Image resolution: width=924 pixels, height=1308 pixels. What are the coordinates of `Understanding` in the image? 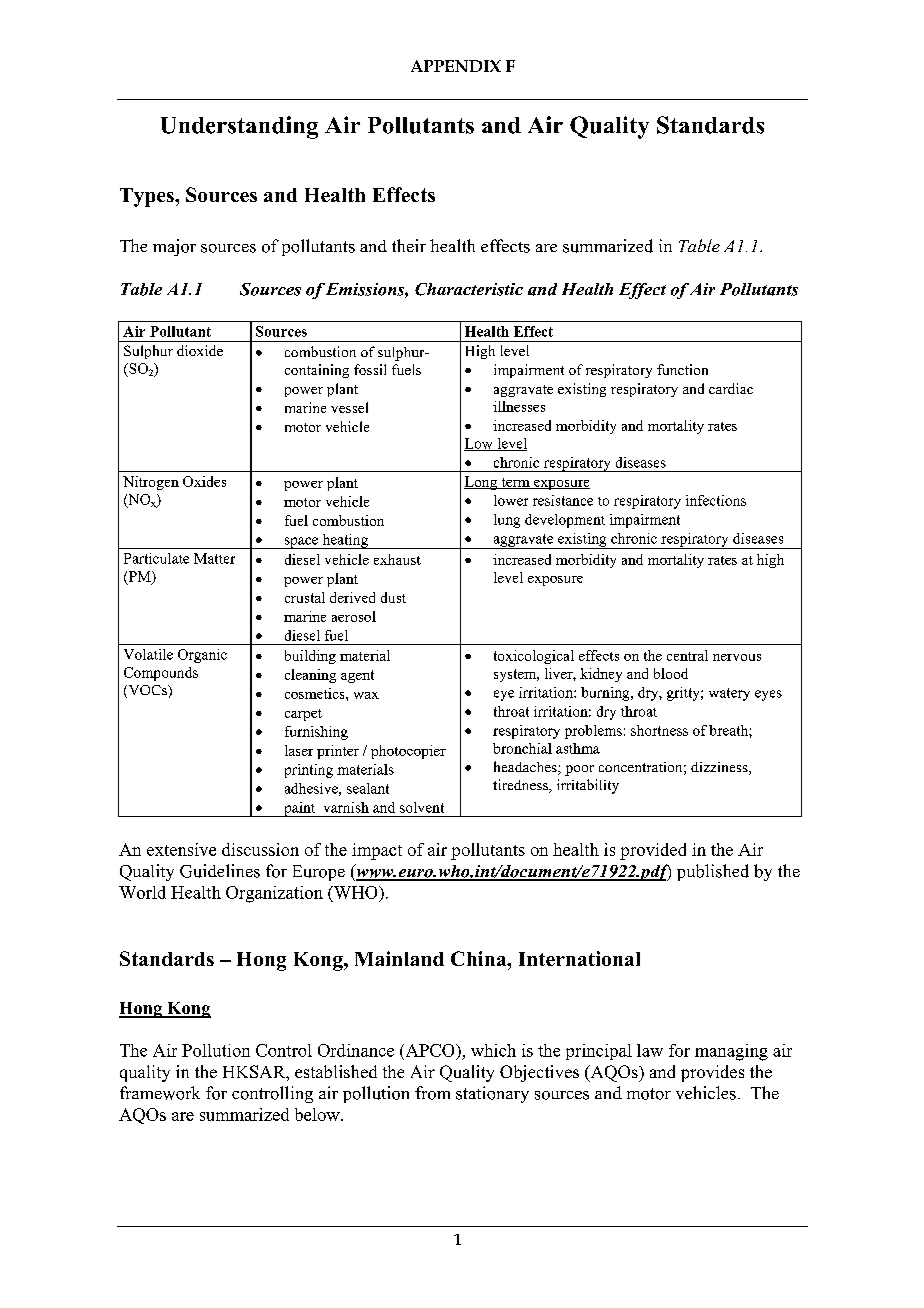 It's located at (239, 127).
